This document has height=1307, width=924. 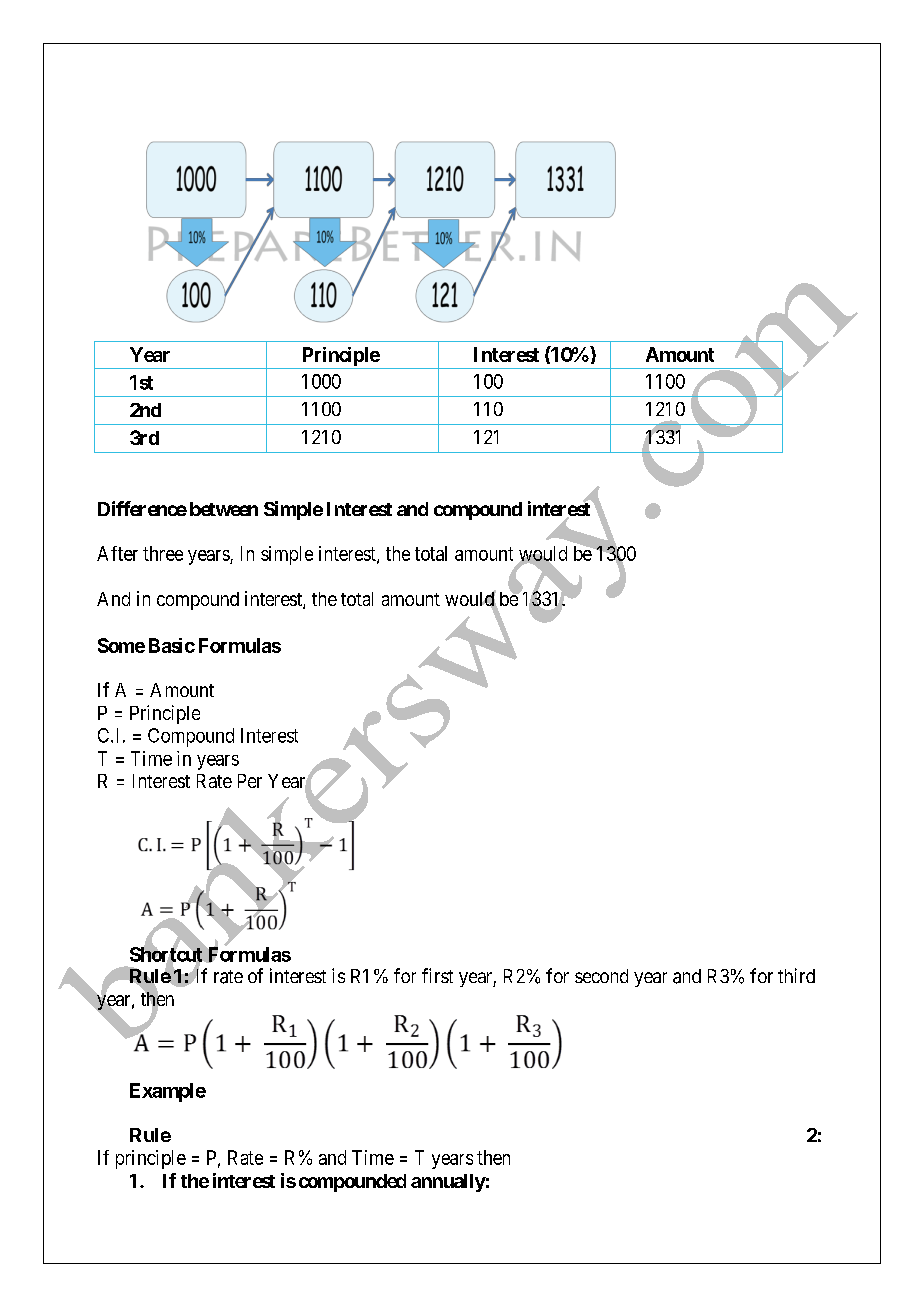 What do you see at coordinates (250, 781) in the document?
I see `Per` at bounding box center [250, 781].
